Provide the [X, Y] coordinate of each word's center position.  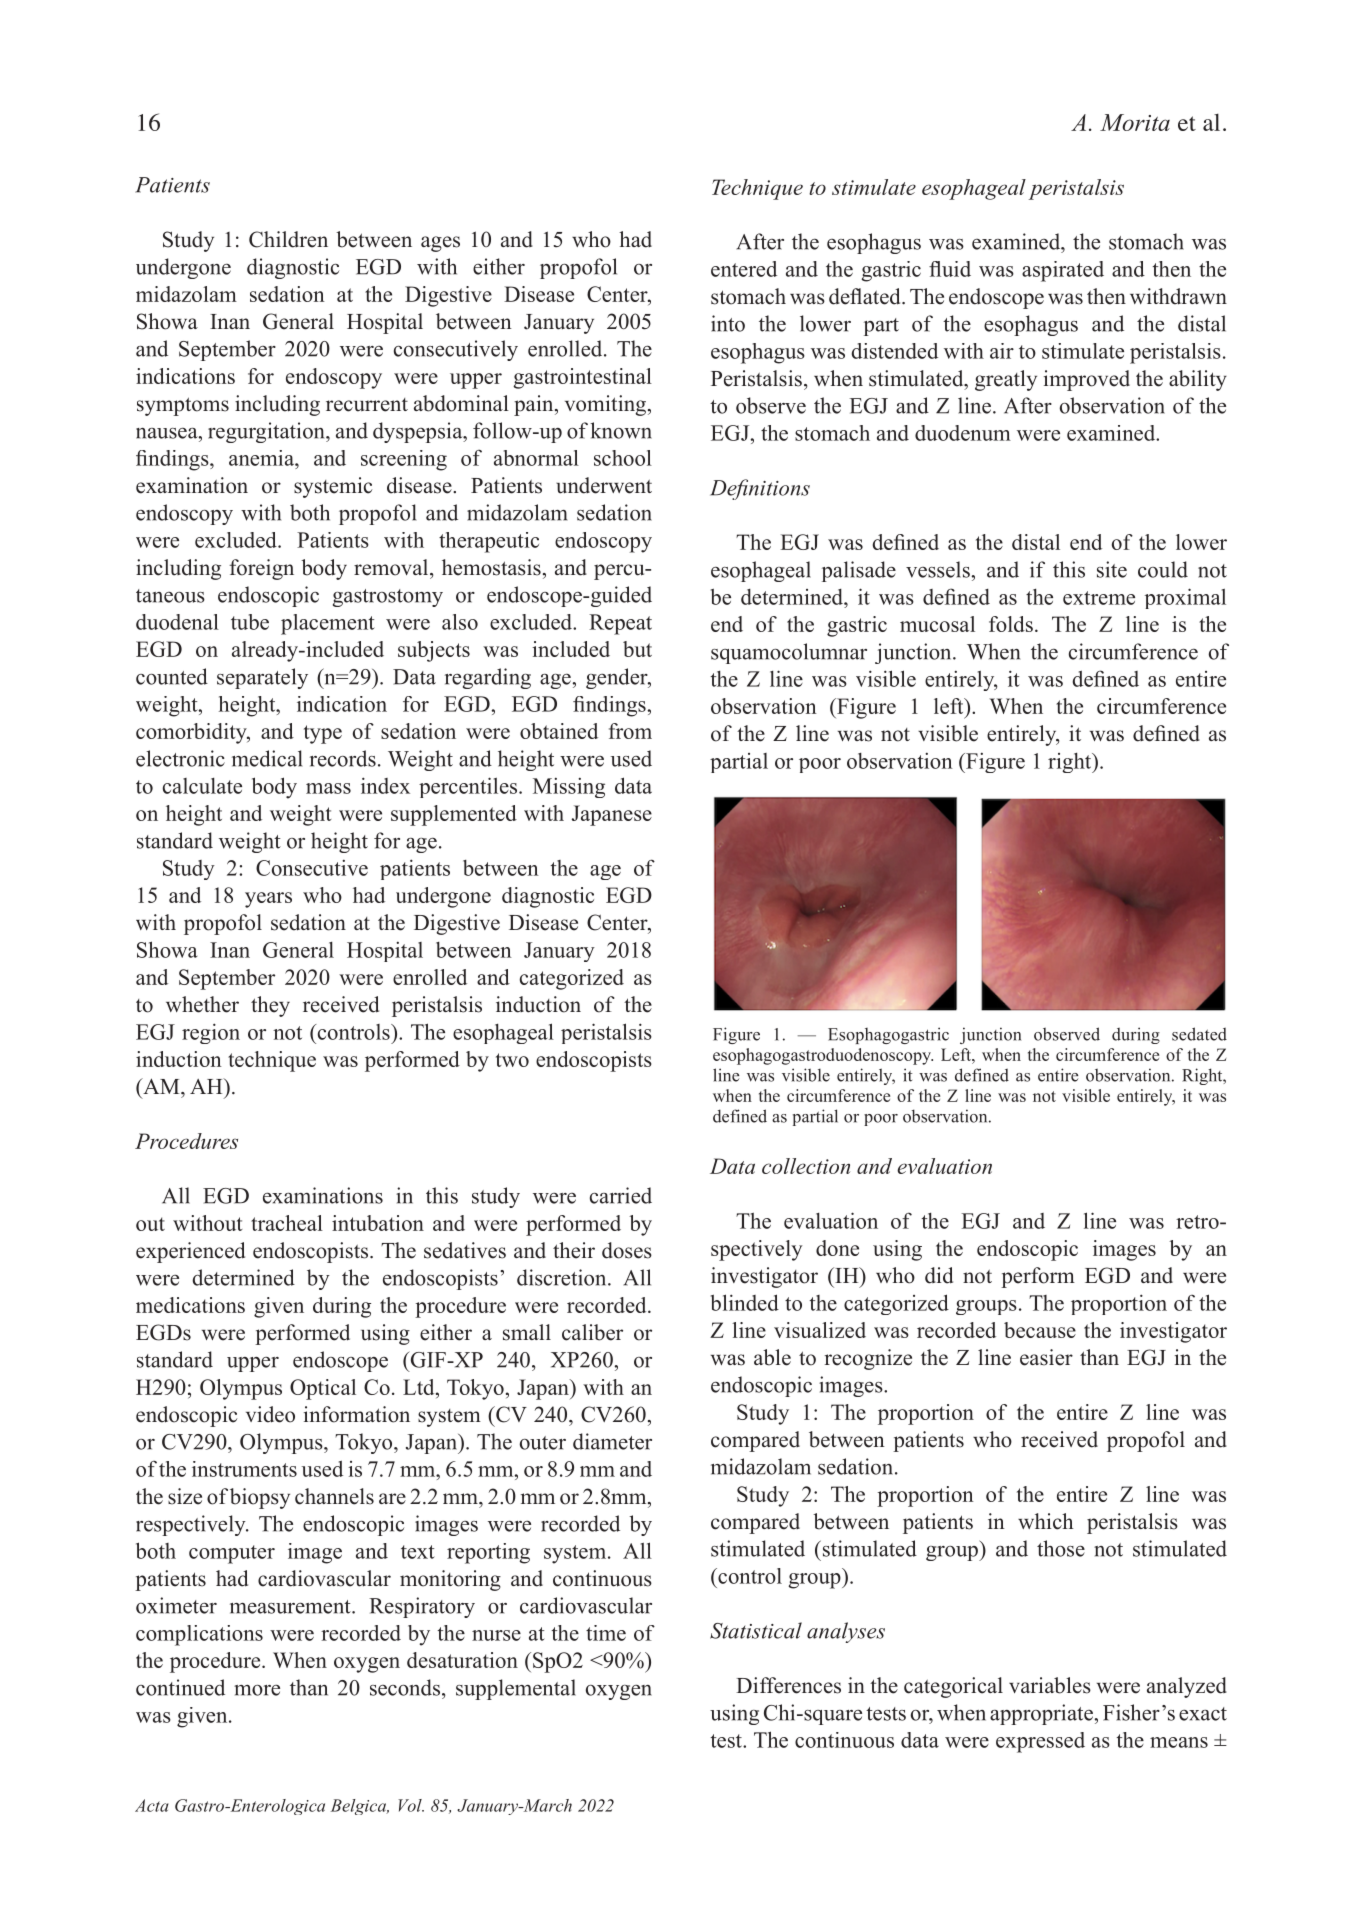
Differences [788, 1685]
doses [627, 1250]
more [257, 1690]
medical [267, 758]
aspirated [1063, 271]
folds [1011, 624]
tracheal [287, 1223]
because [1040, 1330]
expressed [1040, 1742]
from [630, 731]
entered [744, 269]
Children [288, 239]
